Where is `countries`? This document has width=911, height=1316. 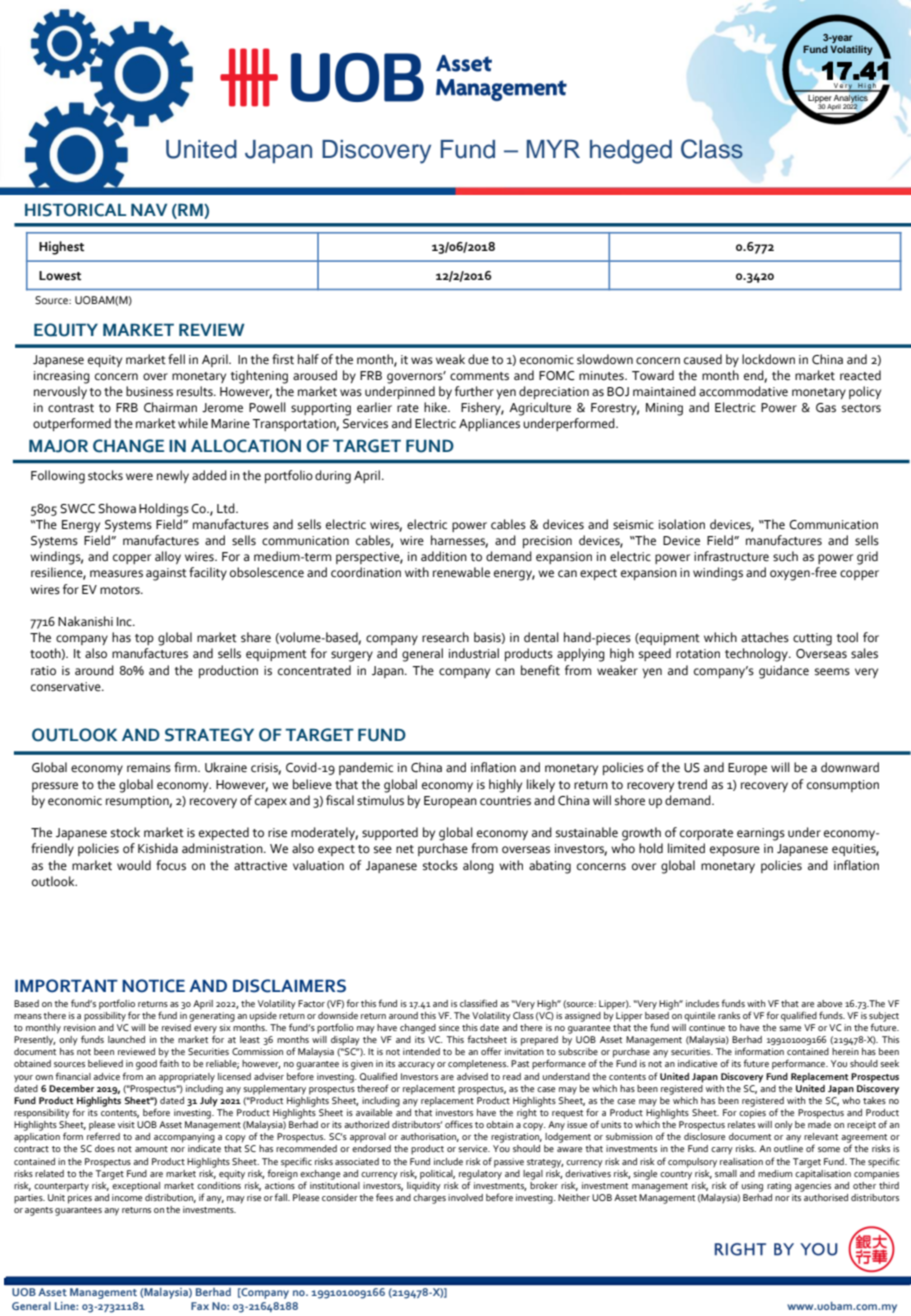
countries is located at coordinates (505, 801).
